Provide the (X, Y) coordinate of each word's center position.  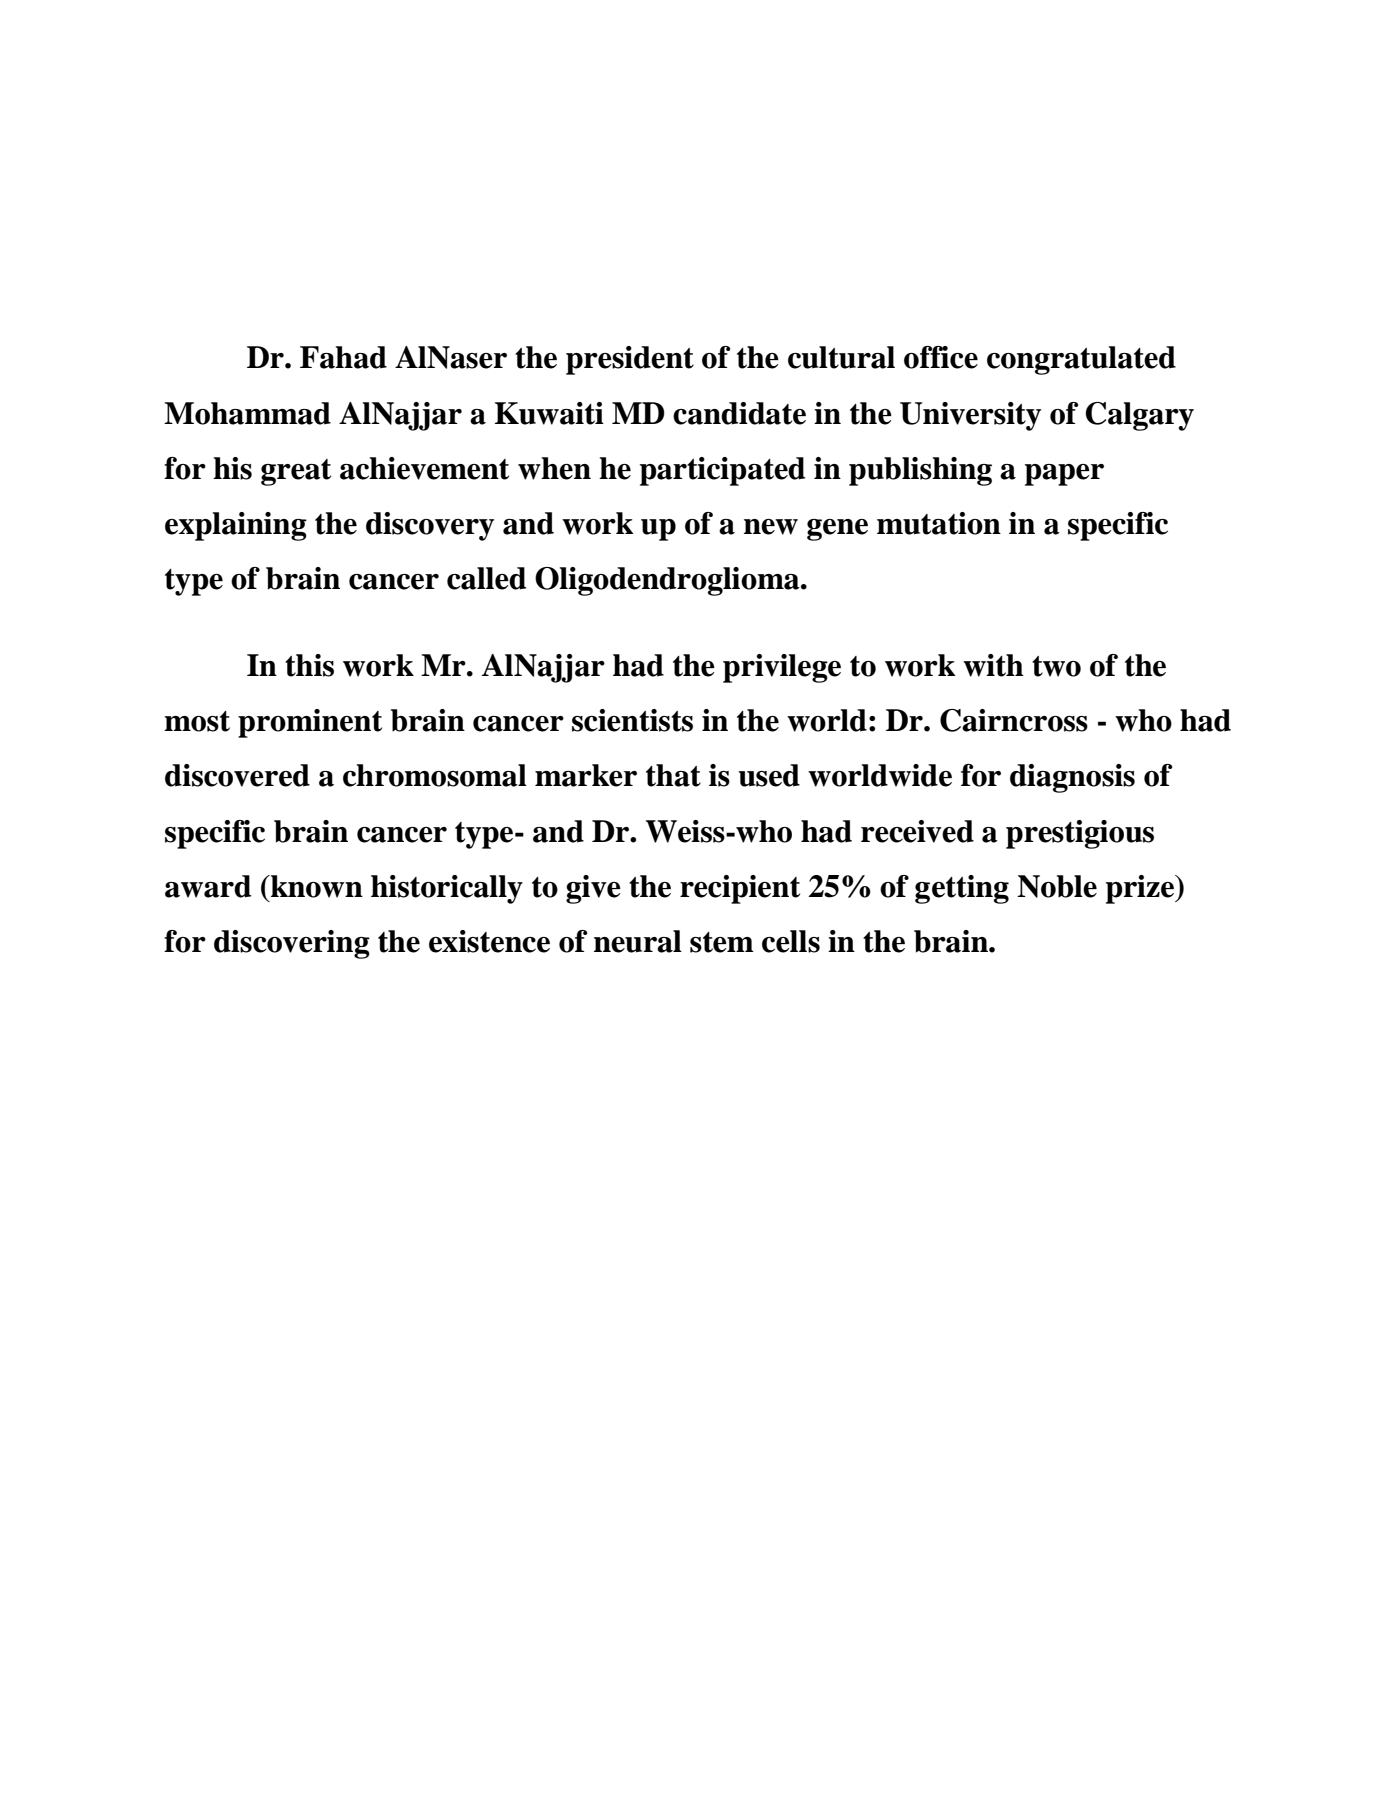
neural (638, 941)
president (630, 360)
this (309, 665)
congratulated (1081, 360)
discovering (292, 944)
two (1056, 666)
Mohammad (247, 413)
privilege (782, 668)
